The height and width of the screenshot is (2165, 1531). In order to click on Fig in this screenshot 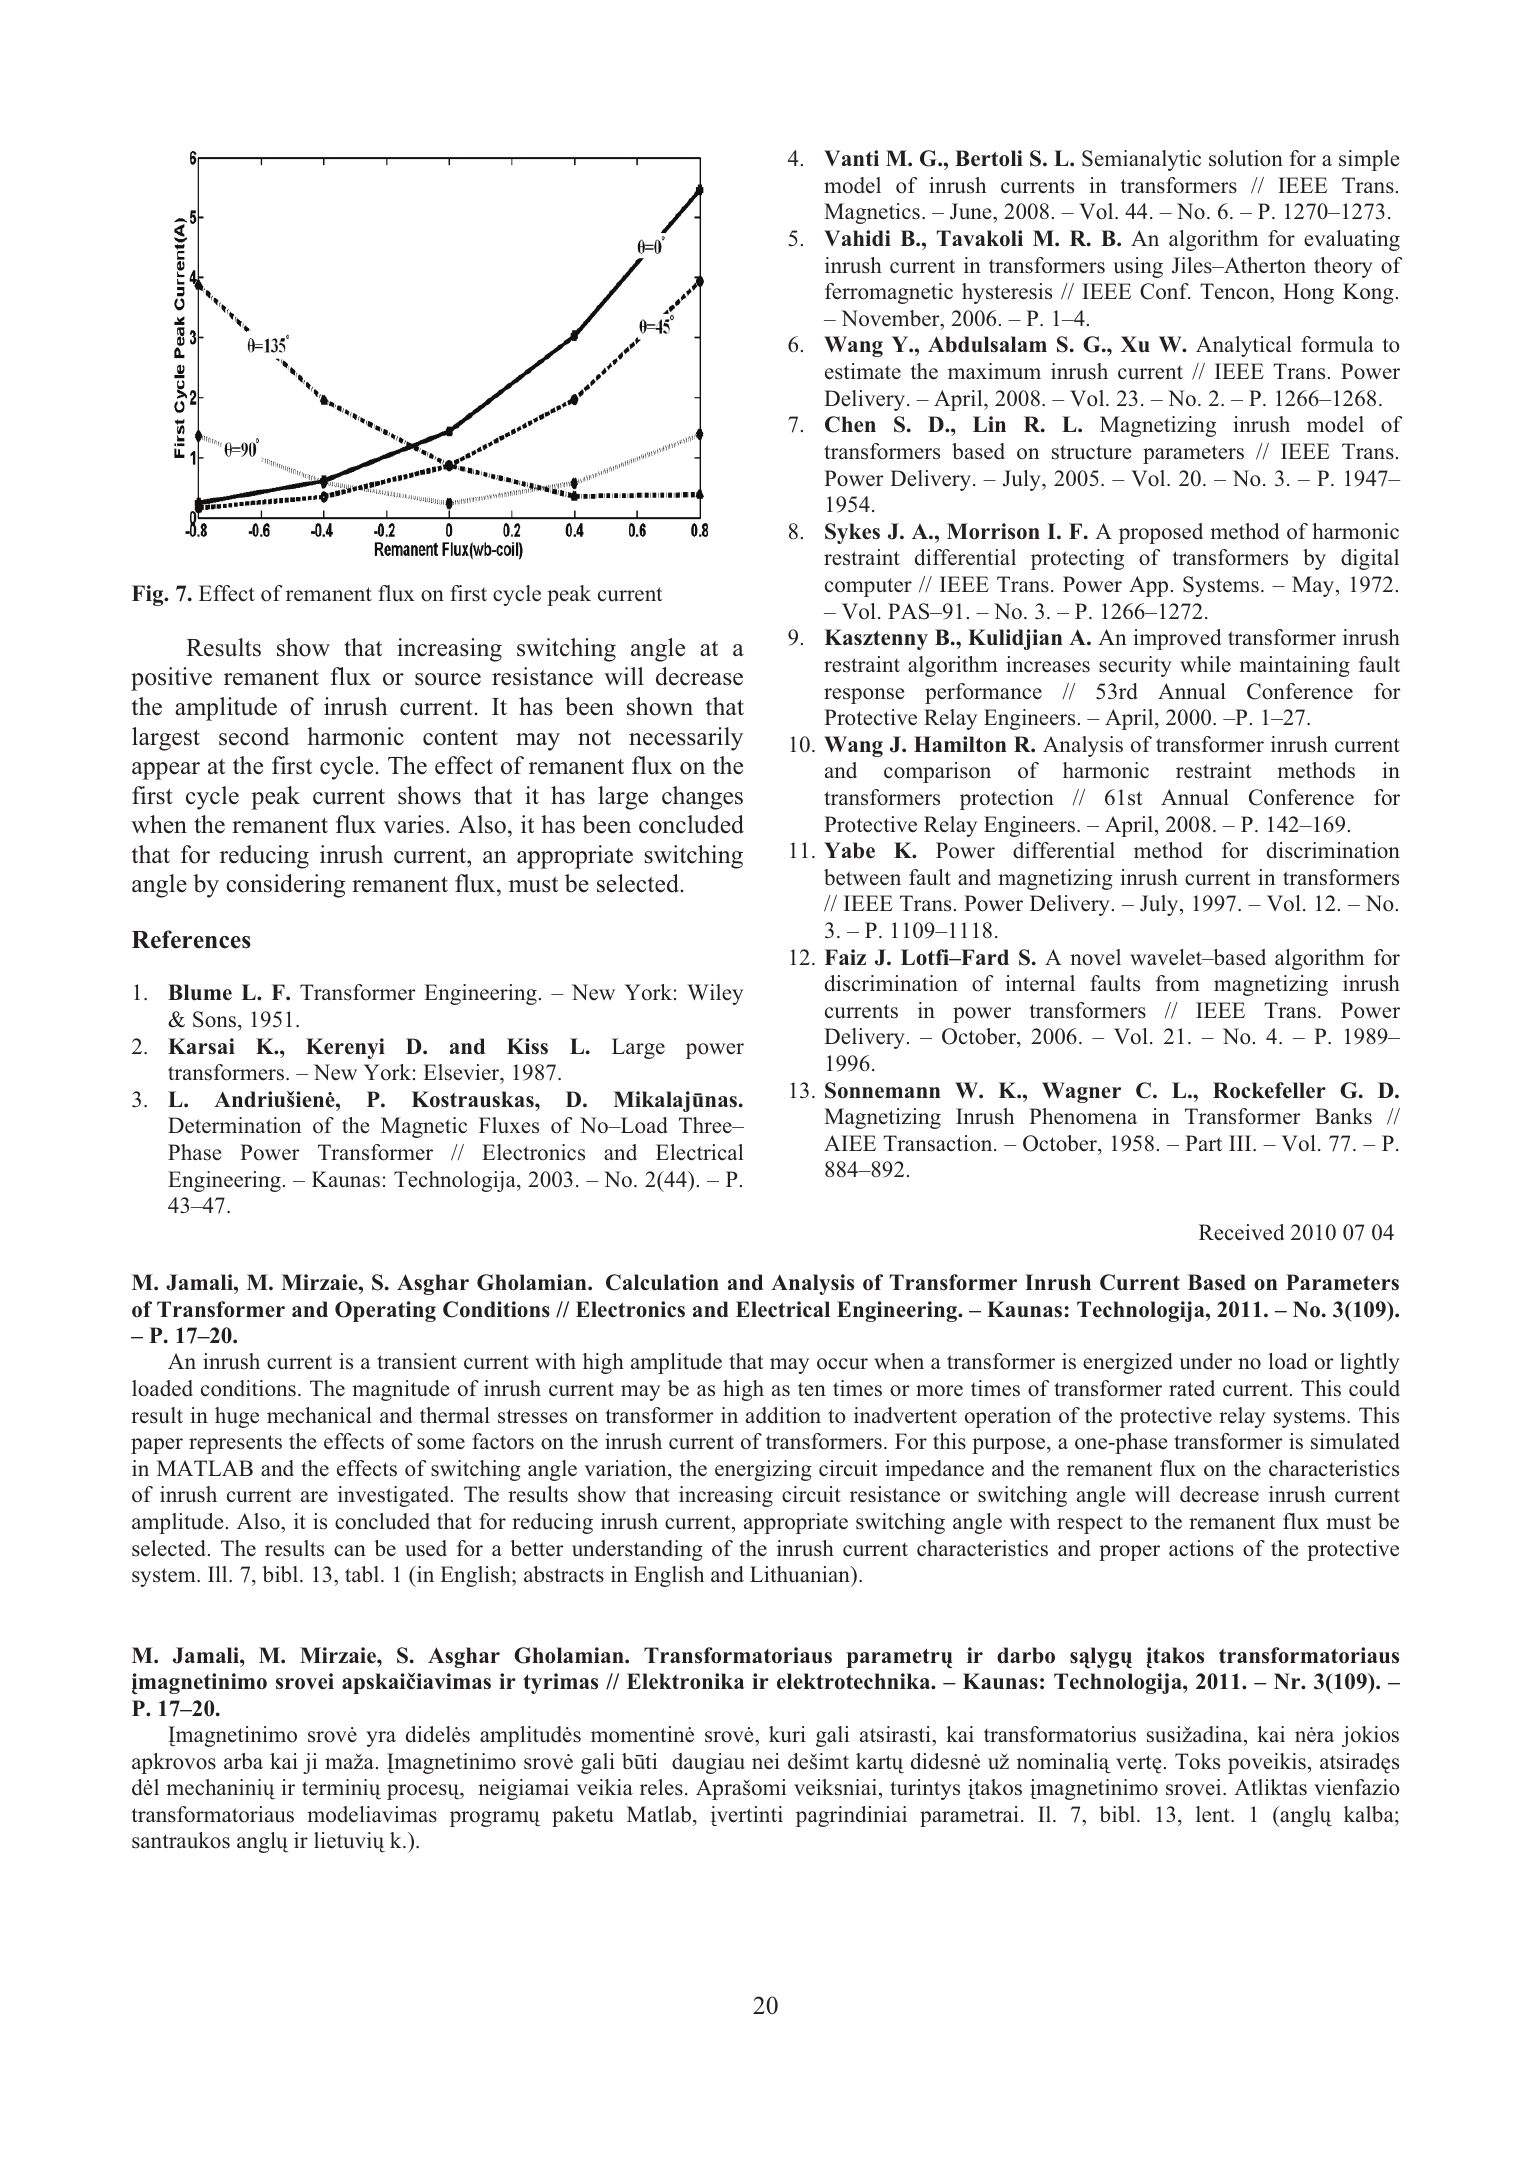, I will do `click(149, 595)`.
